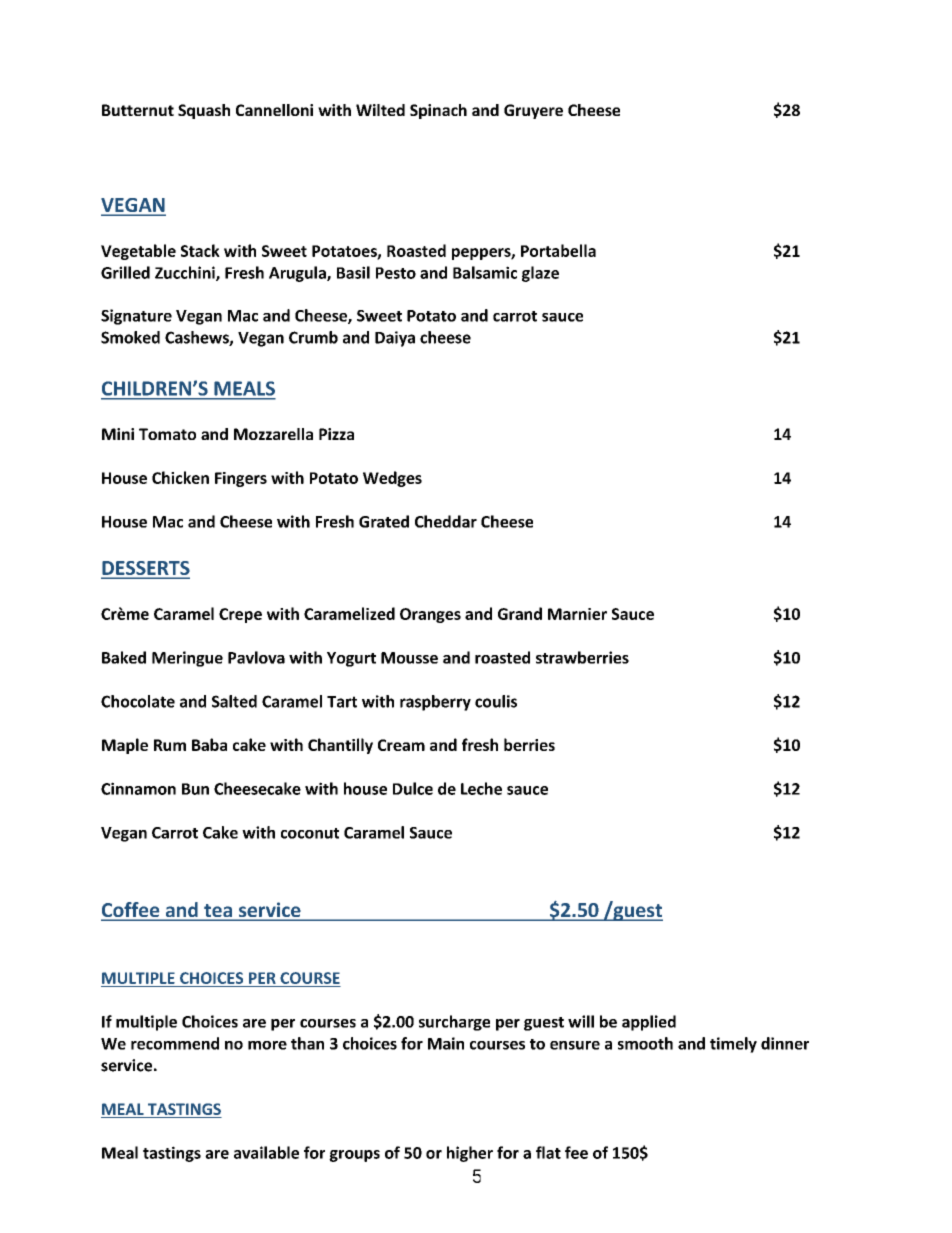  I want to click on available, so click(266, 1152).
